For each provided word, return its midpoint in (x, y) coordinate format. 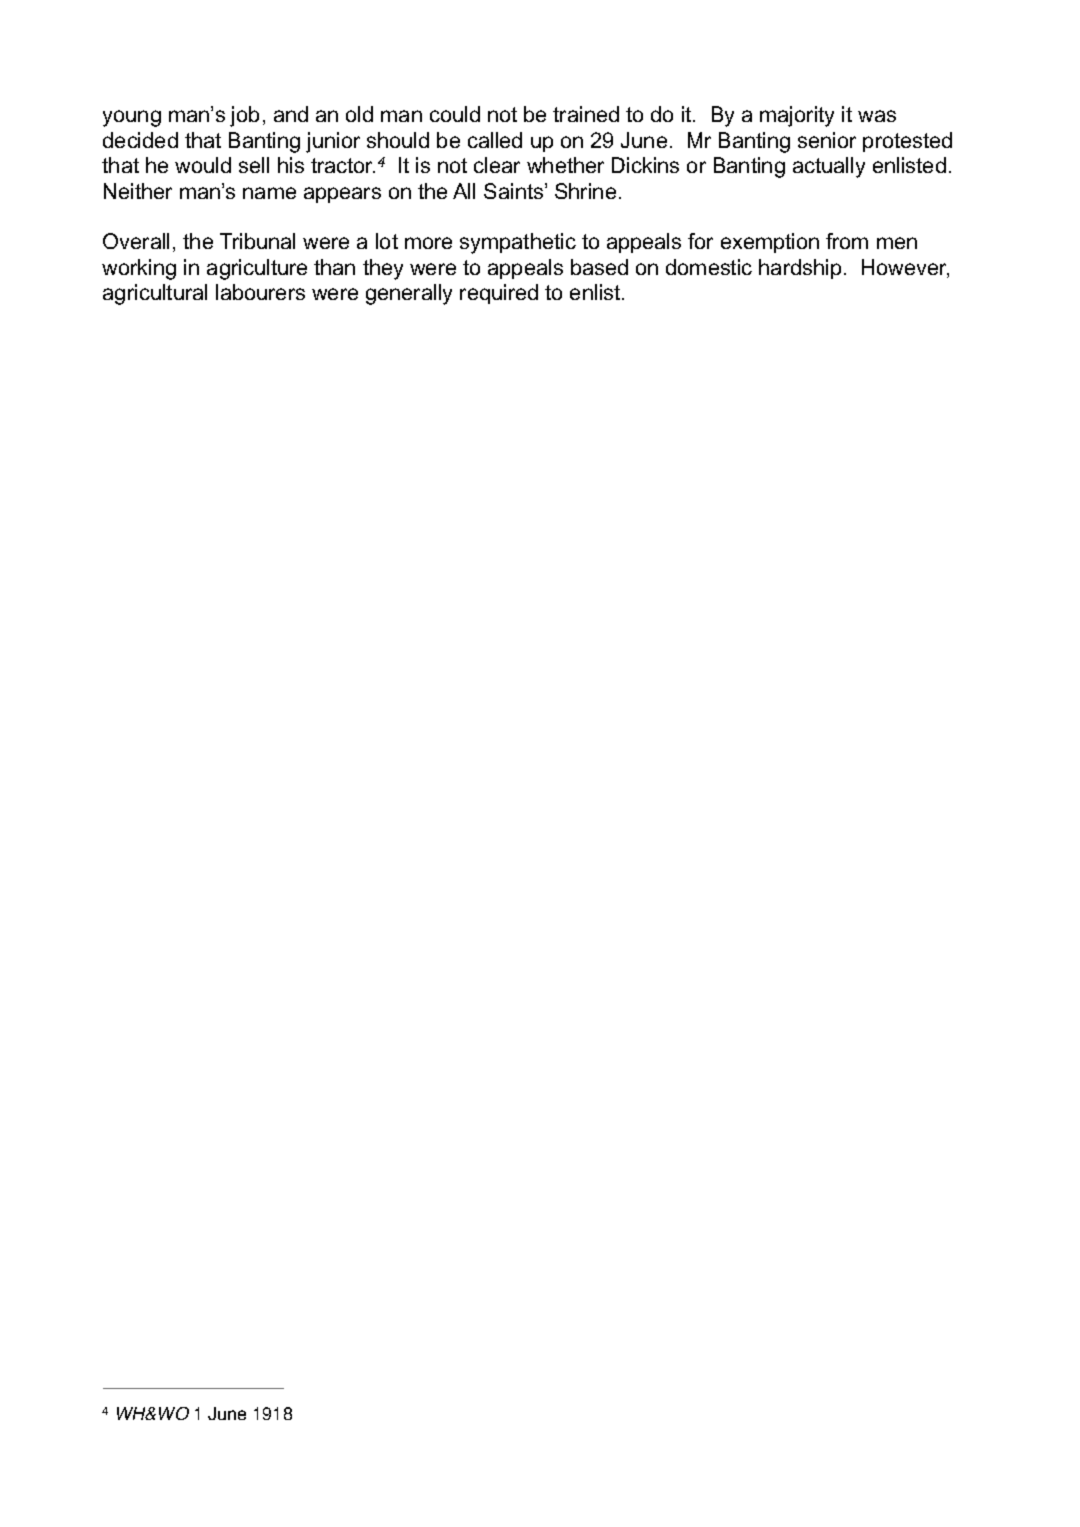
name (269, 193)
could (455, 114)
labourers (260, 292)
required (499, 294)
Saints (515, 191)
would (203, 165)
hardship (800, 269)
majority (797, 116)
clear (497, 165)
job (244, 116)
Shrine (585, 191)
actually (829, 167)
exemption (770, 243)
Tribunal (257, 241)
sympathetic (518, 243)
